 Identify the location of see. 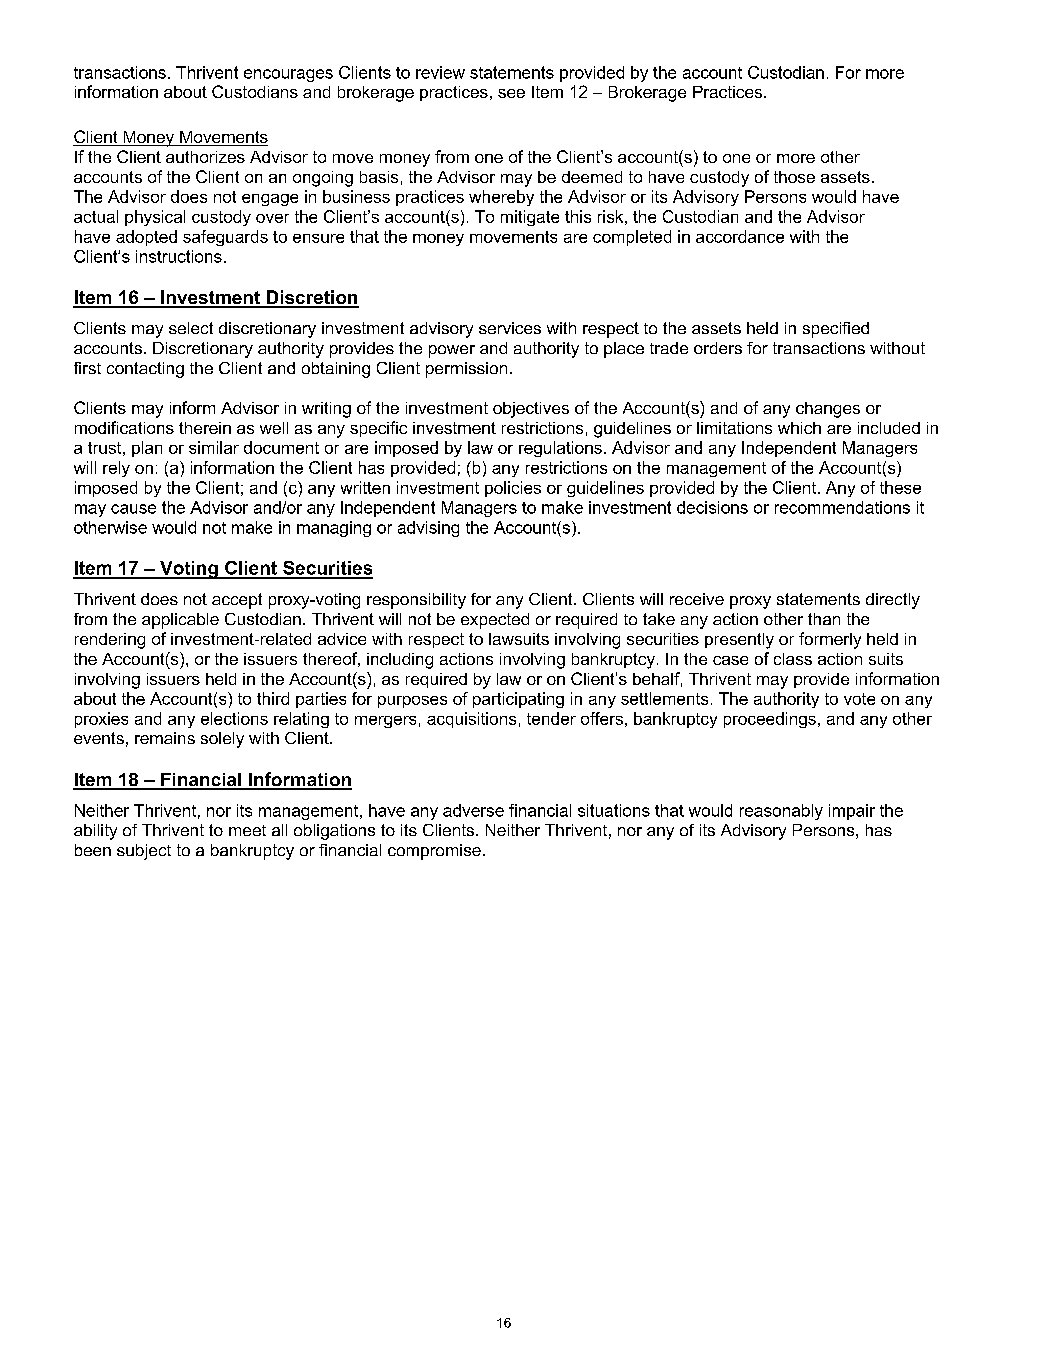
(511, 93).
